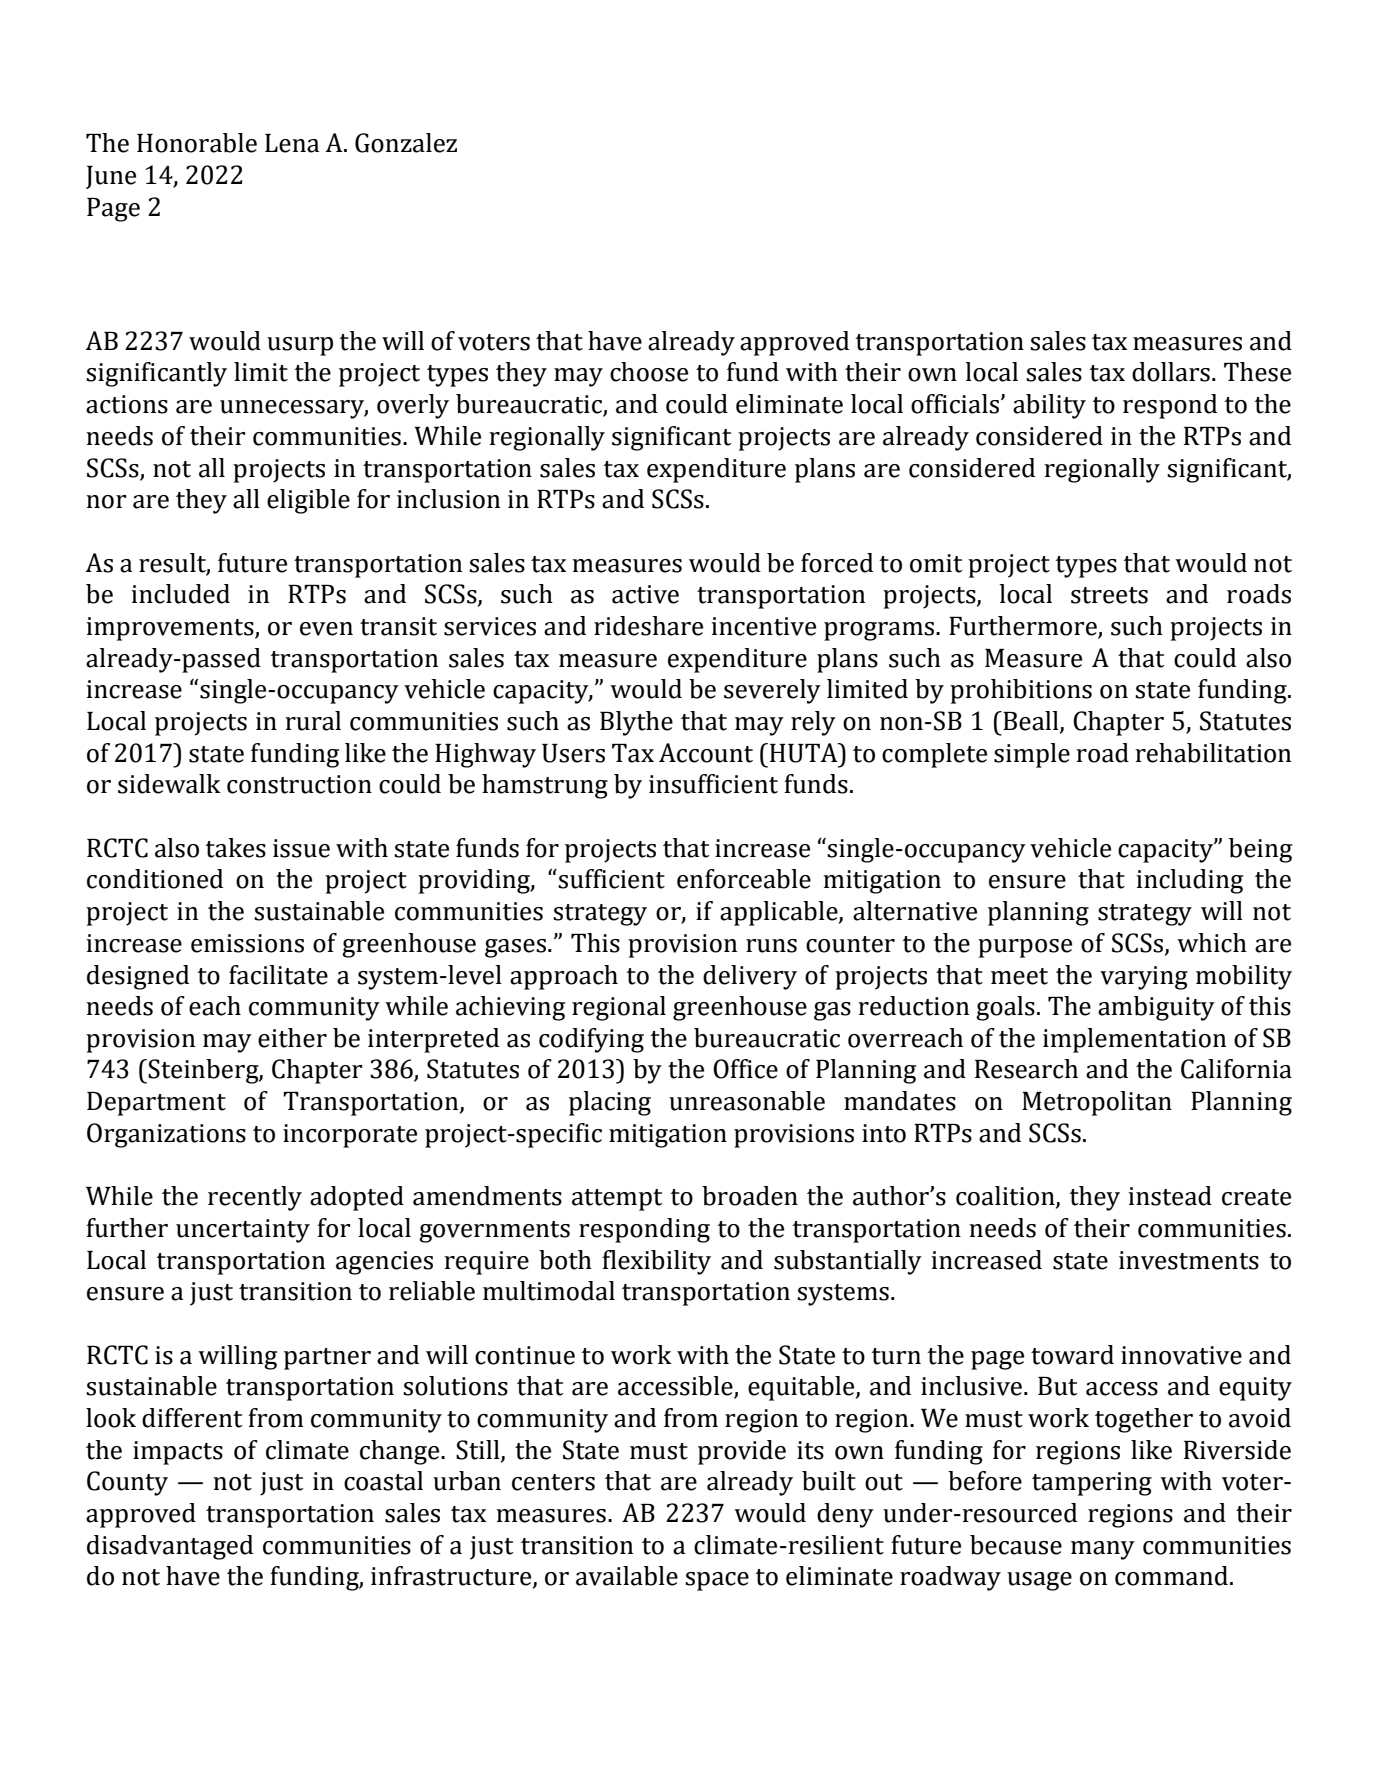  Describe the element at coordinates (648, 626) in the screenshot. I see `rideshare` at that location.
